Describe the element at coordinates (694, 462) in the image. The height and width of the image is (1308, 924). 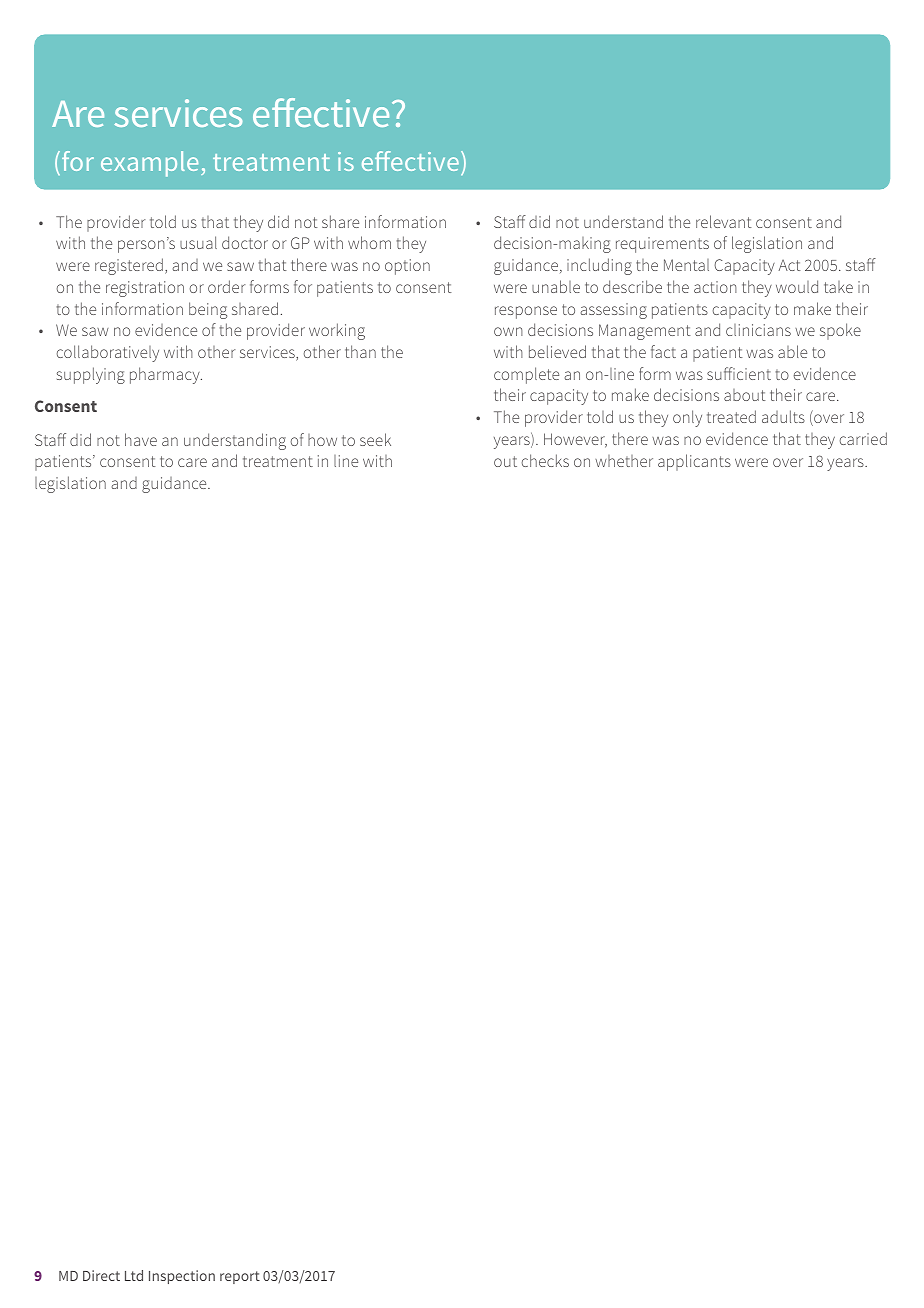
I see `applicants` at that location.
